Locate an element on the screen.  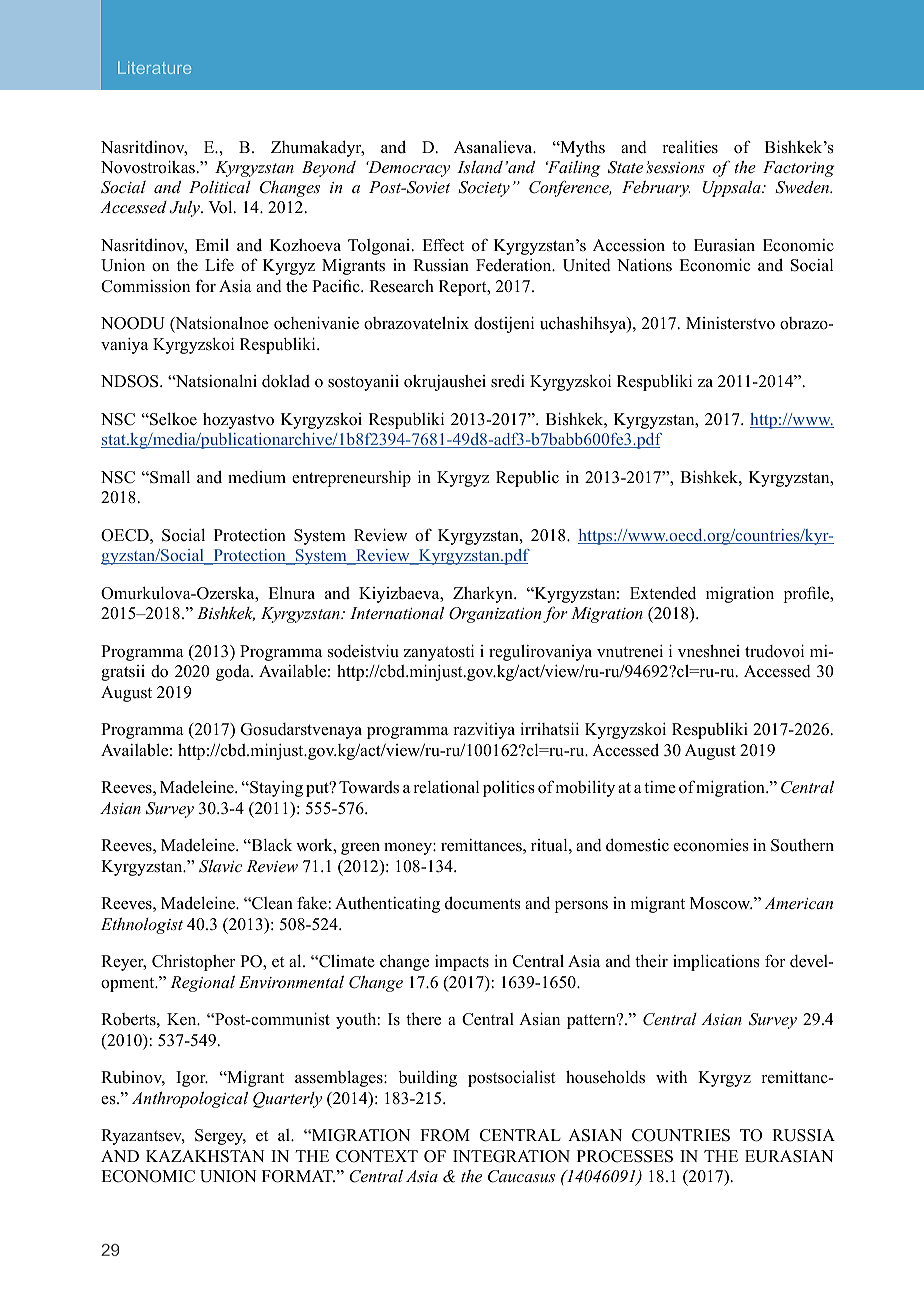
Sergey is located at coordinates (220, 1137).
